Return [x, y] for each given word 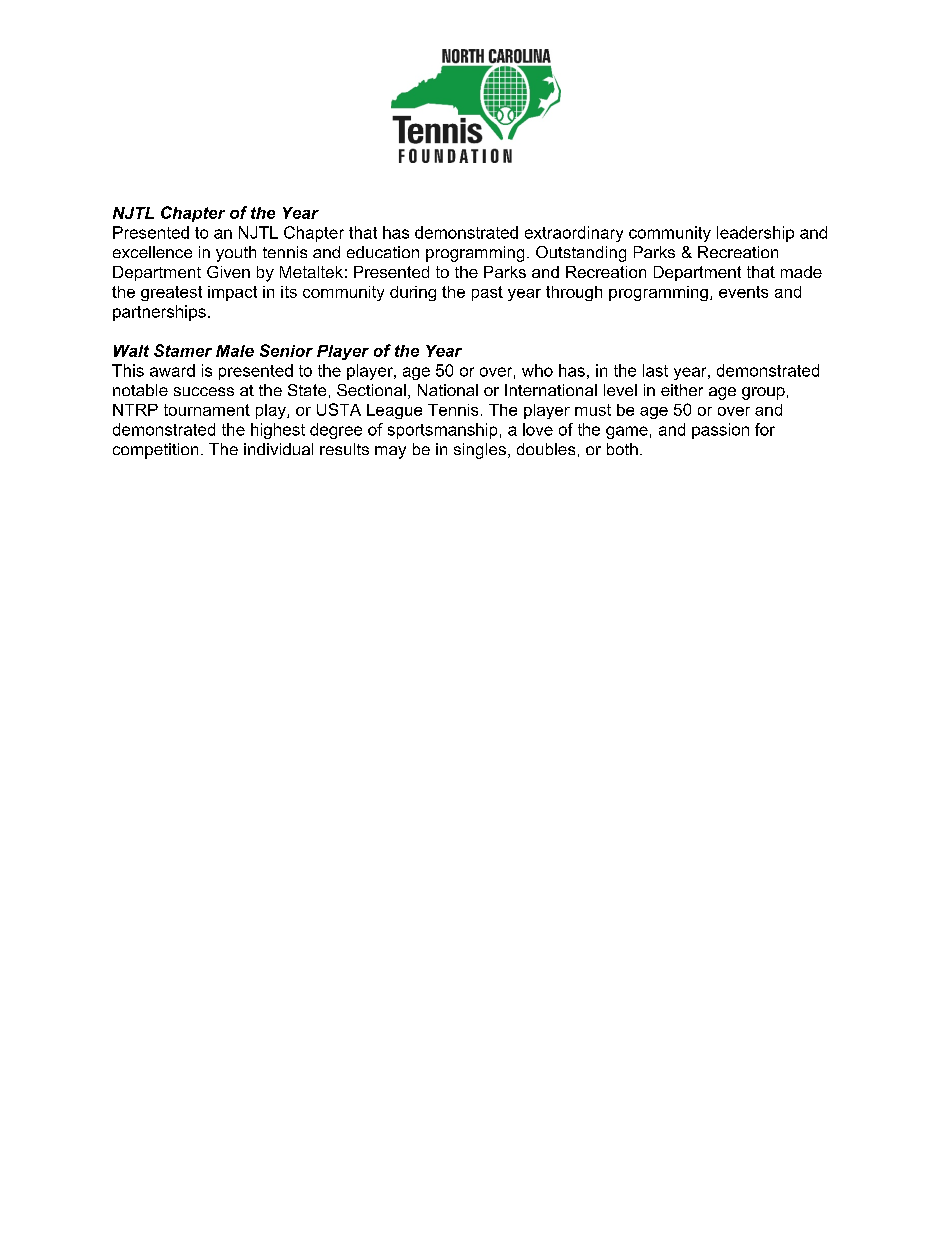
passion [720, 431]
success [204, 391]
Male [235, 351]
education [383, 252]
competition [155, 451]
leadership [755, 234]
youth [236, 254]
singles [480, 451]
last [655, 370]
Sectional [371, 390]
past [487, 293]
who [537, 370]
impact [232, 293]
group [763, 393]
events [743, 292]
